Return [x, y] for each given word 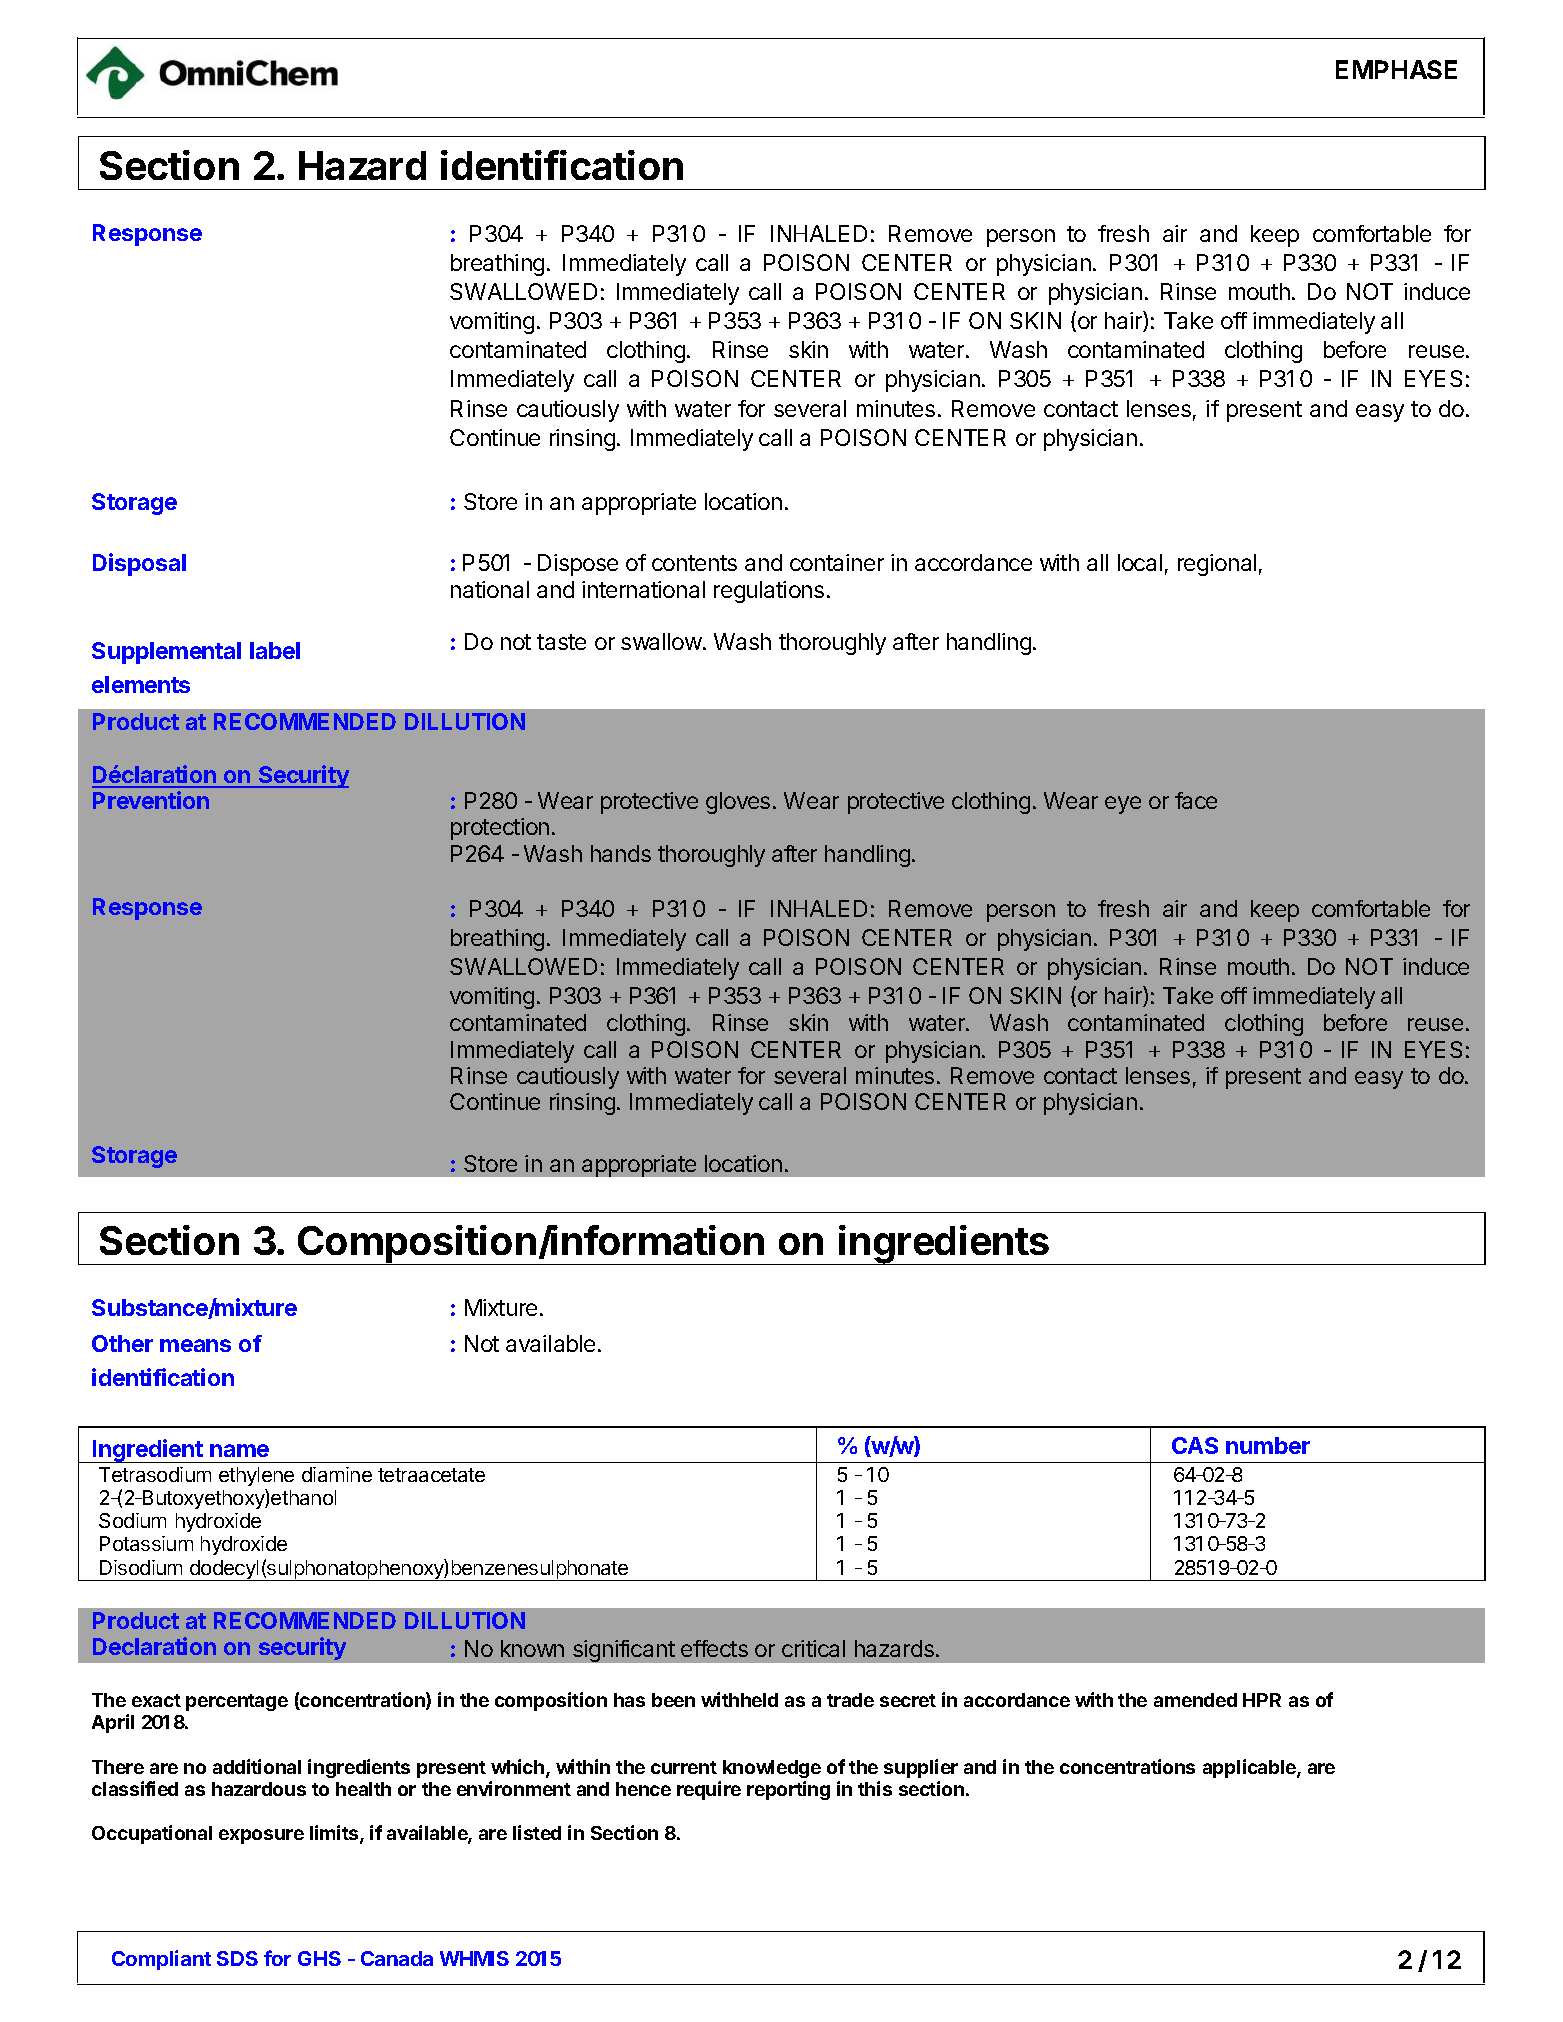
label [275, 650]
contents [694, 563]
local [1140, 562]
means [195, 1345]
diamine [337, 1474]
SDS [237, 1958]
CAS [1195, 1445]
